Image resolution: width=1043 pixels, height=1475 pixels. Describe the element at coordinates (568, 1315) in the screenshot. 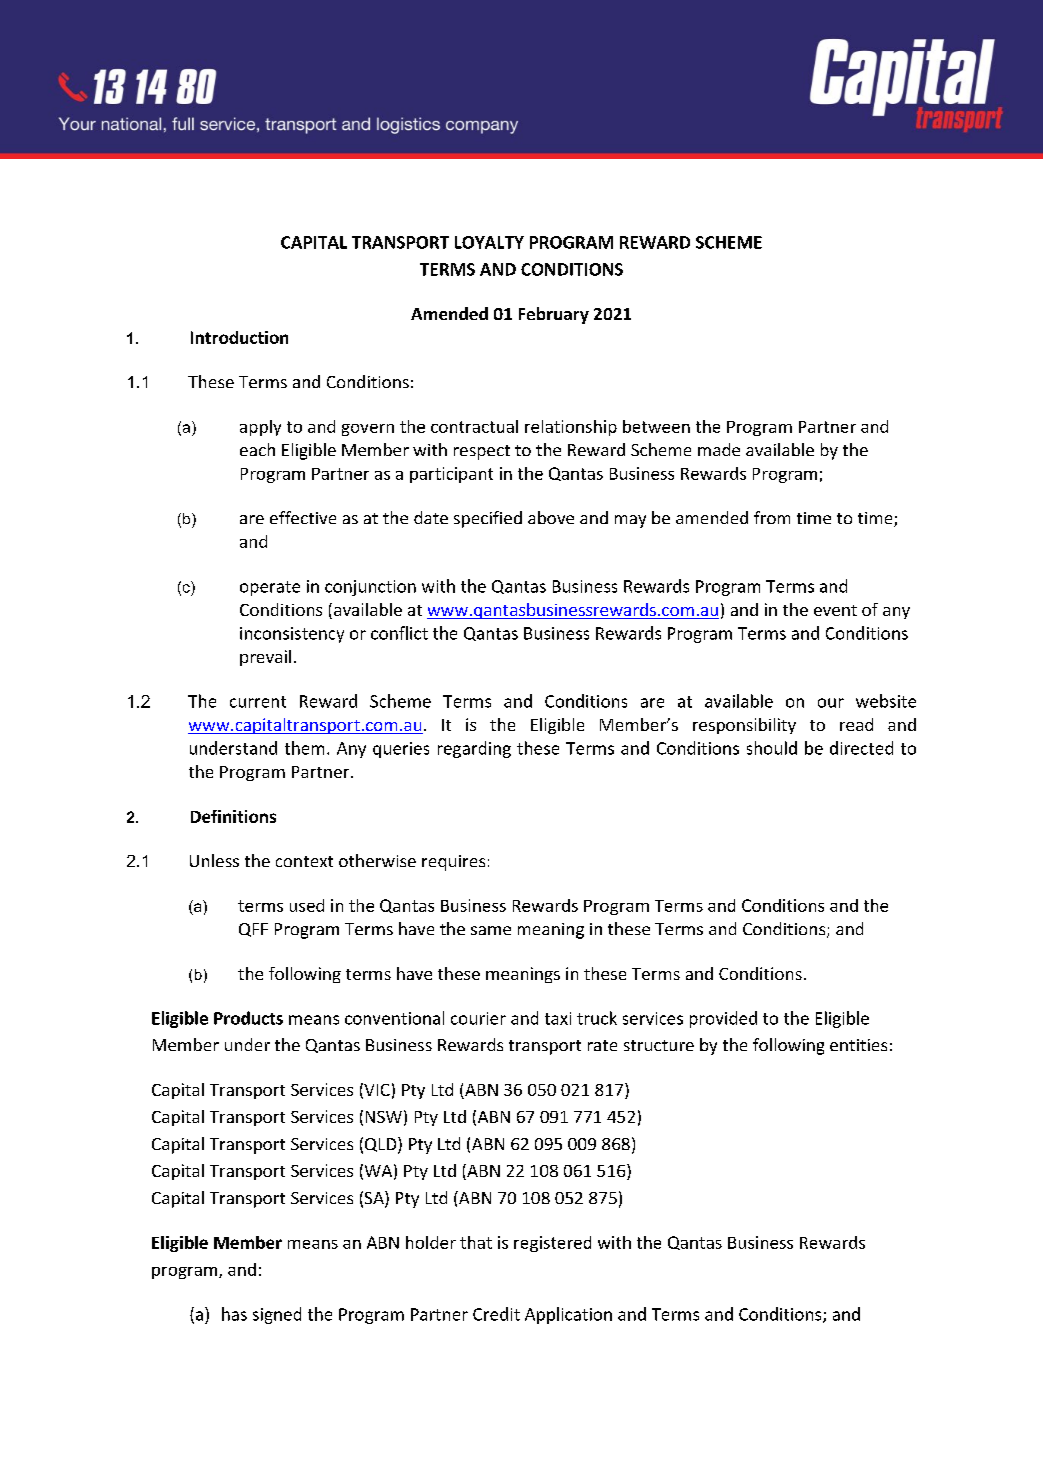

I see `Application` at that location.
